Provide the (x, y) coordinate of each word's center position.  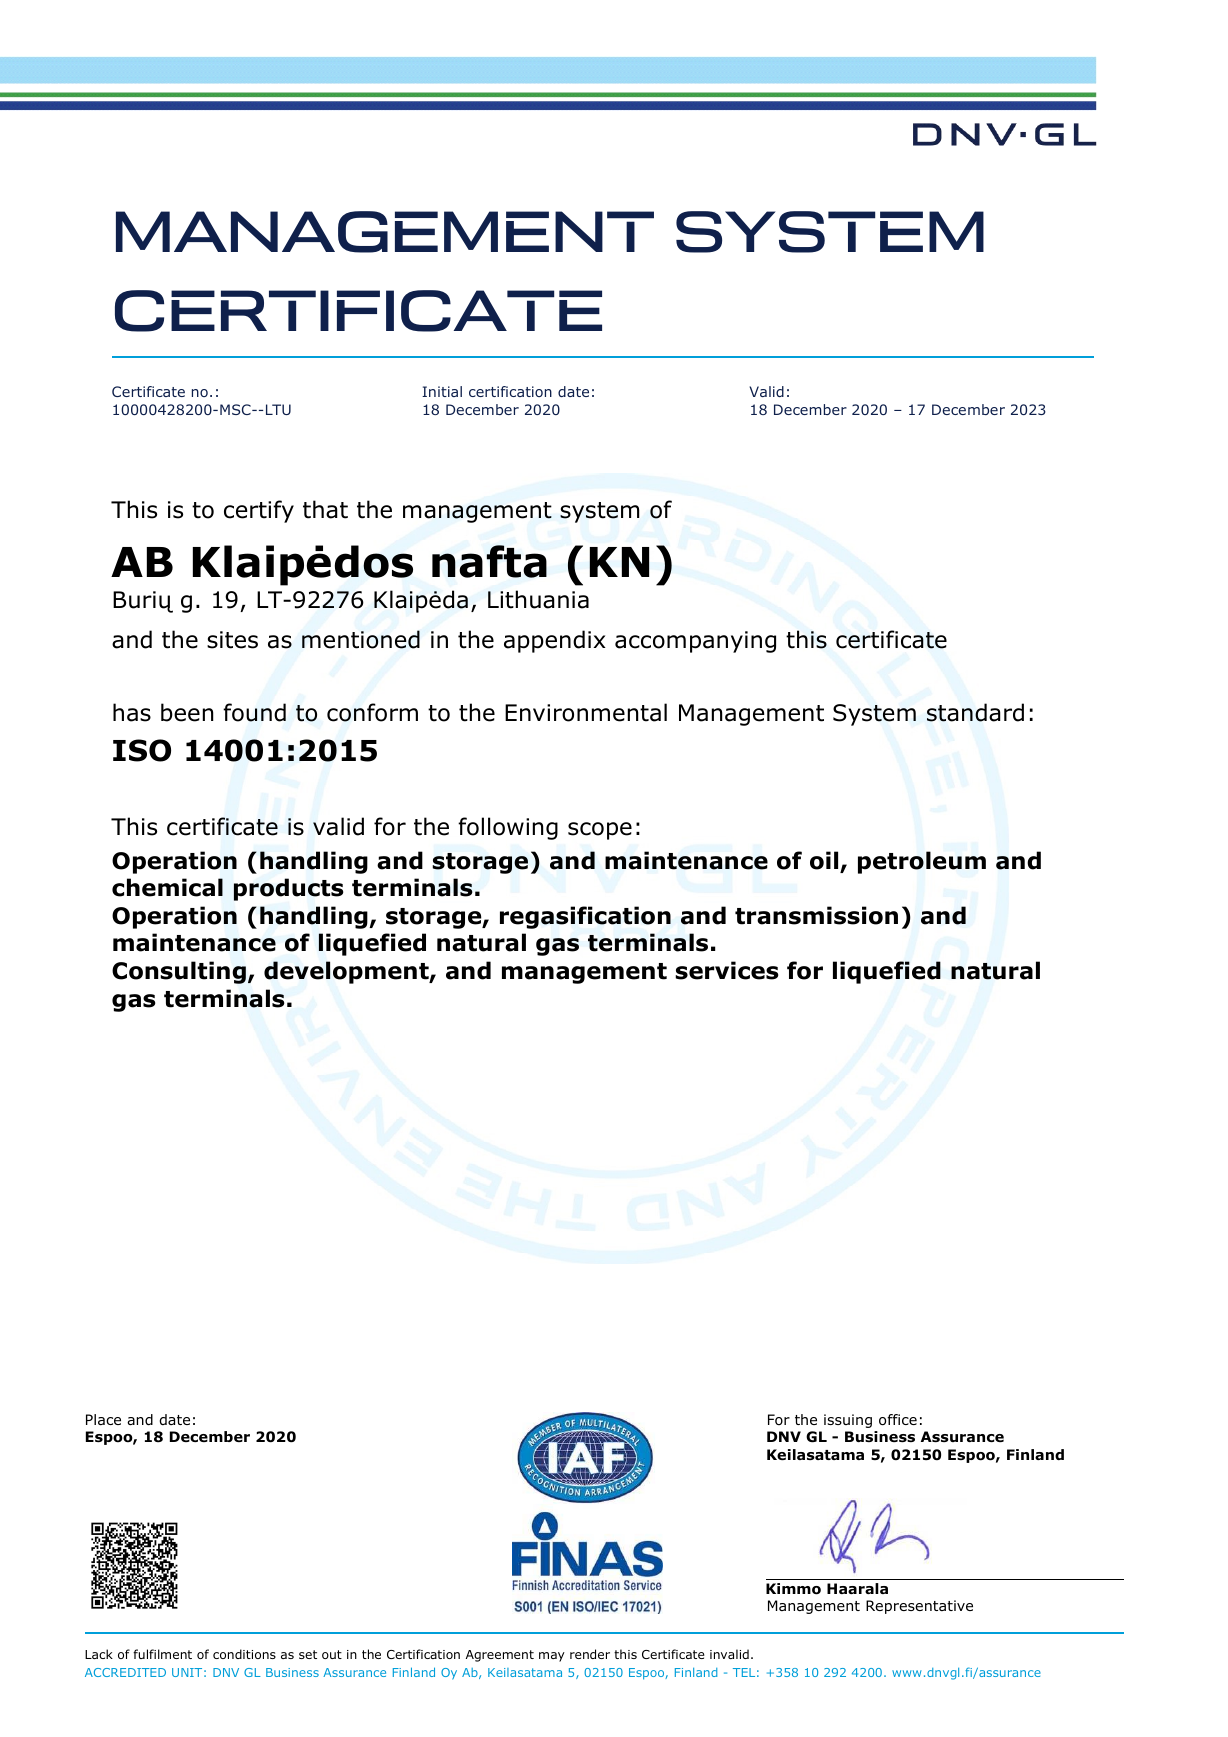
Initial (442, 391)
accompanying (695, 642)
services (727, 970)
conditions (244, 1654)
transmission (816, 915)
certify (259, 511)
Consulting (179, 972)
